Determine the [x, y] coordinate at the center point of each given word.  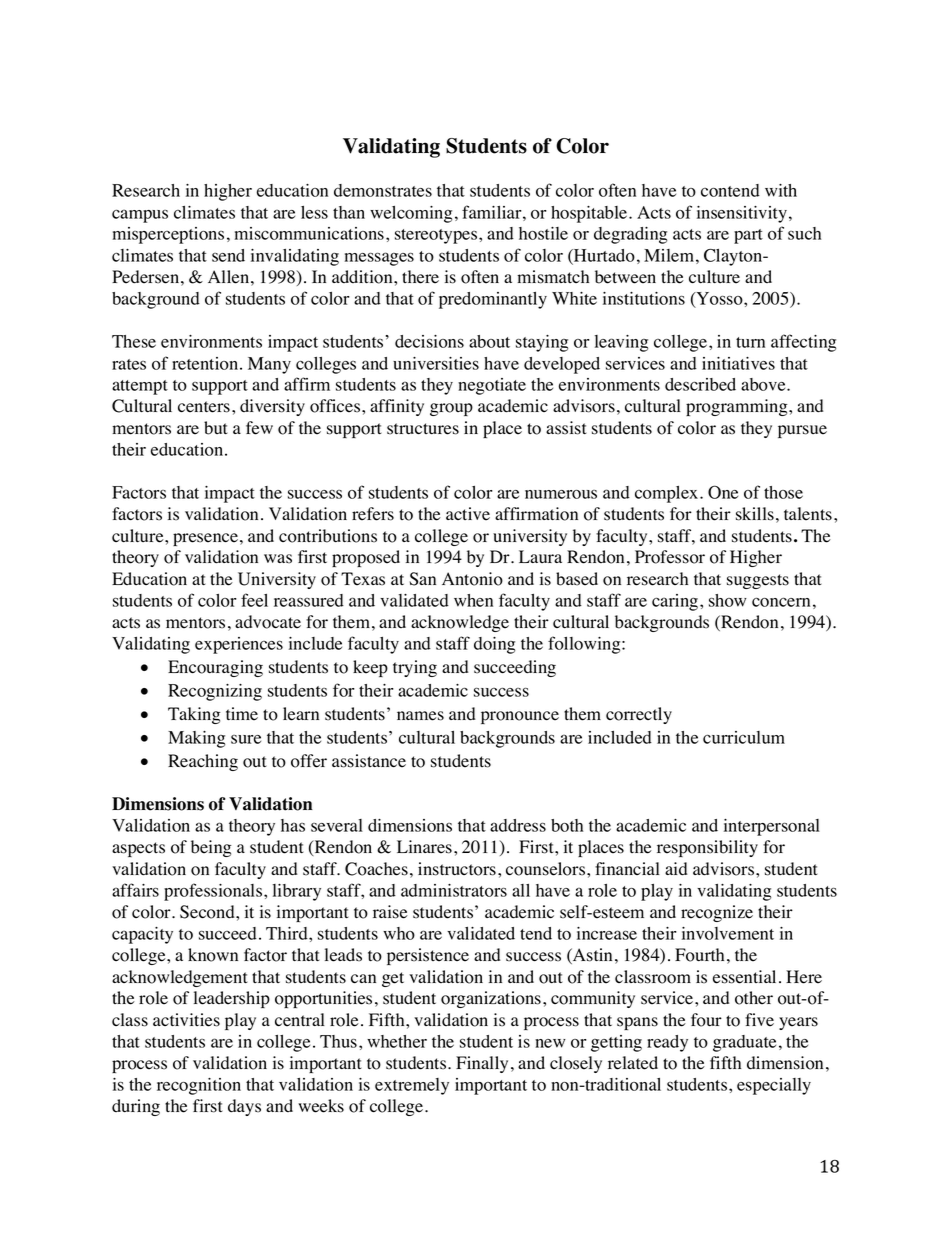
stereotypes [437, 236]
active [468, 514]
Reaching [203, 762]
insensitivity [742, 214]
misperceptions [168, 235]
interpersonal [772, 827]
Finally [482, 1064]
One [723, 492]
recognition [199, 1086]
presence [205, 539]
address [518, 825]
